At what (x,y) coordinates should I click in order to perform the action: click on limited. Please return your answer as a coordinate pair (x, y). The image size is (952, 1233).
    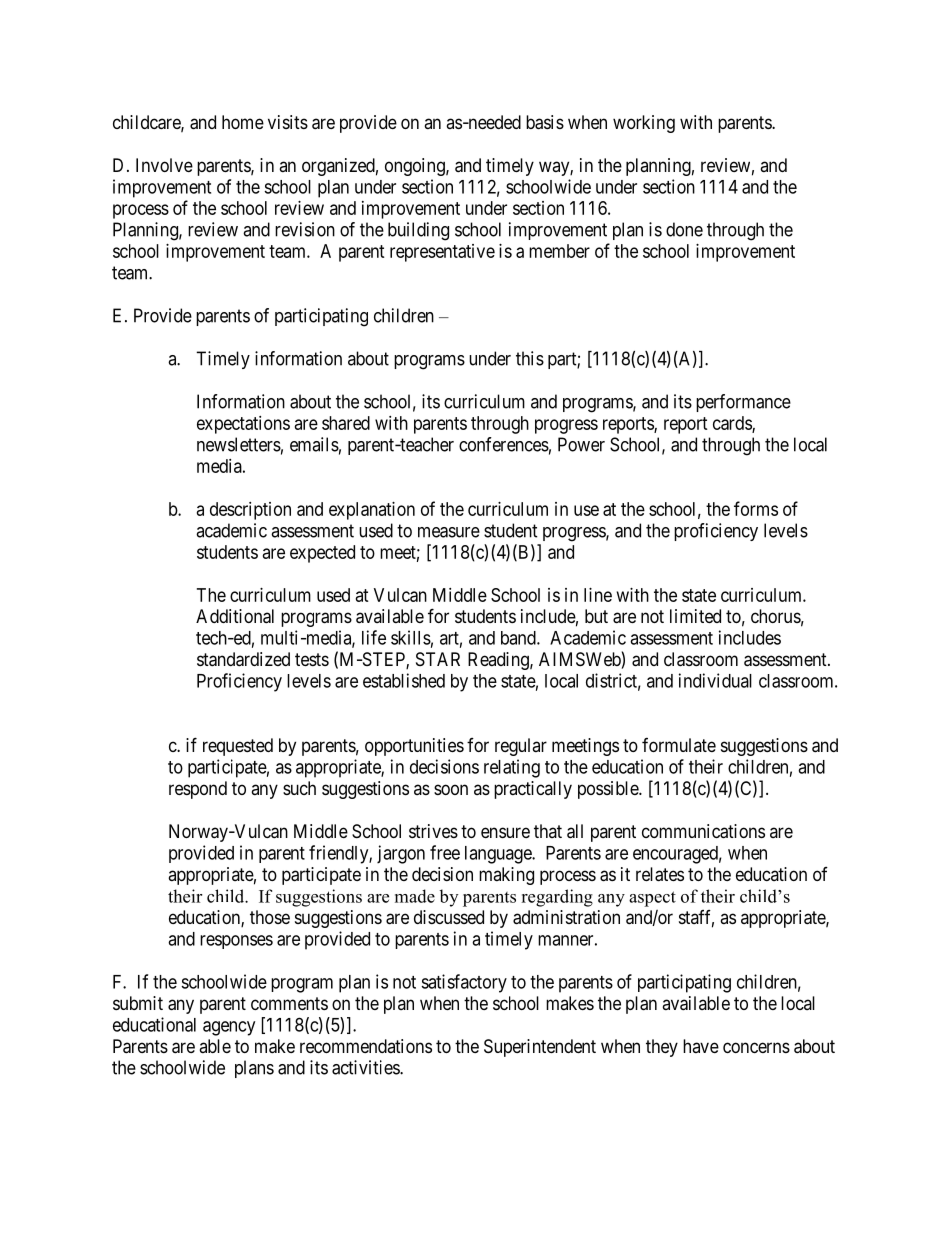
    Looking at the image, I should click on (695, 616).
